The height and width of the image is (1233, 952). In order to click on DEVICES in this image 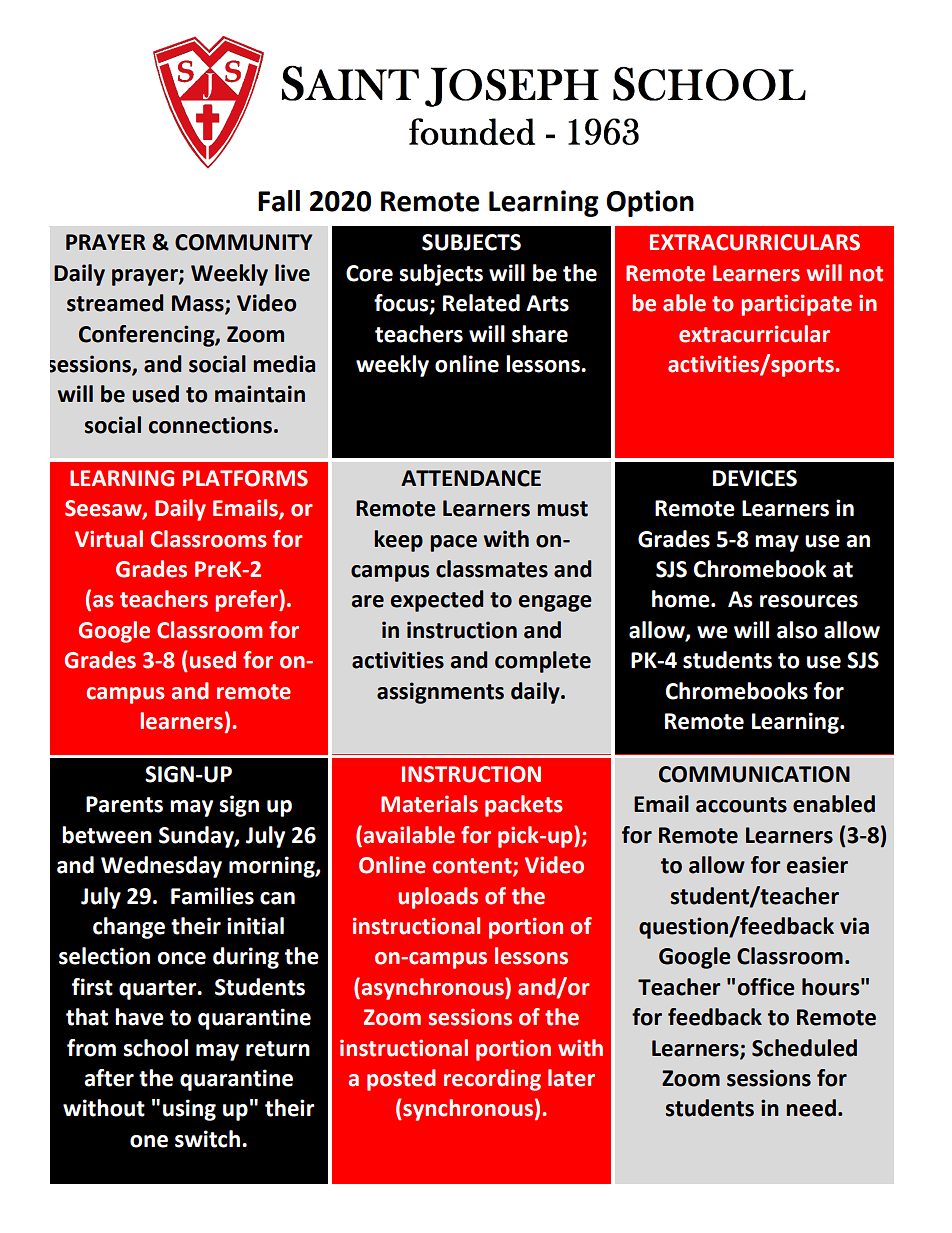, I will do `click(755, 478)`.
